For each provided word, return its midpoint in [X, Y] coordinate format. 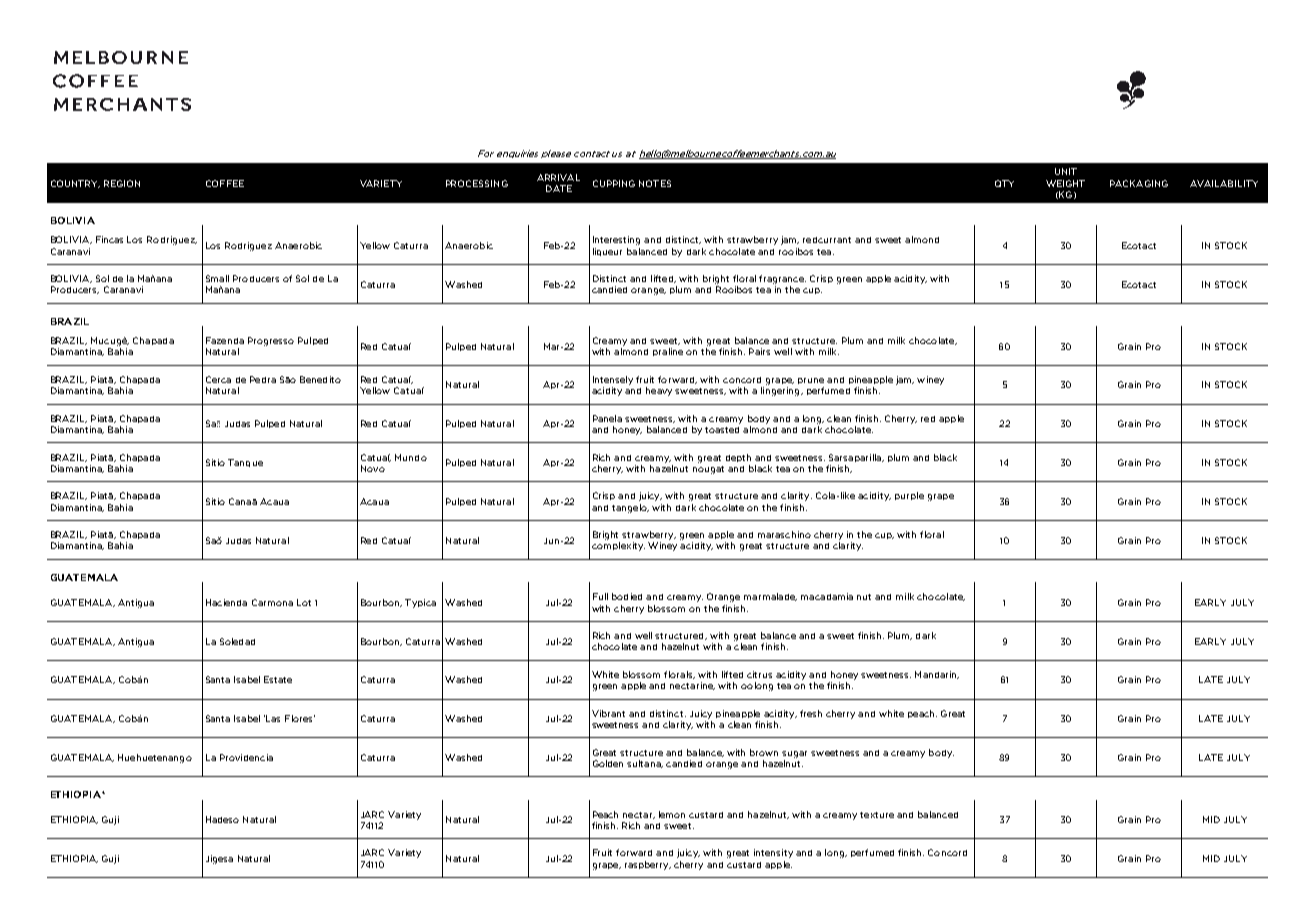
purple [909, 496]
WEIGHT [1065, 183]
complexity [618, 546]
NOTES [655, 183]
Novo [373, 468]
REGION [122, 183]
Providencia [246, 757]
